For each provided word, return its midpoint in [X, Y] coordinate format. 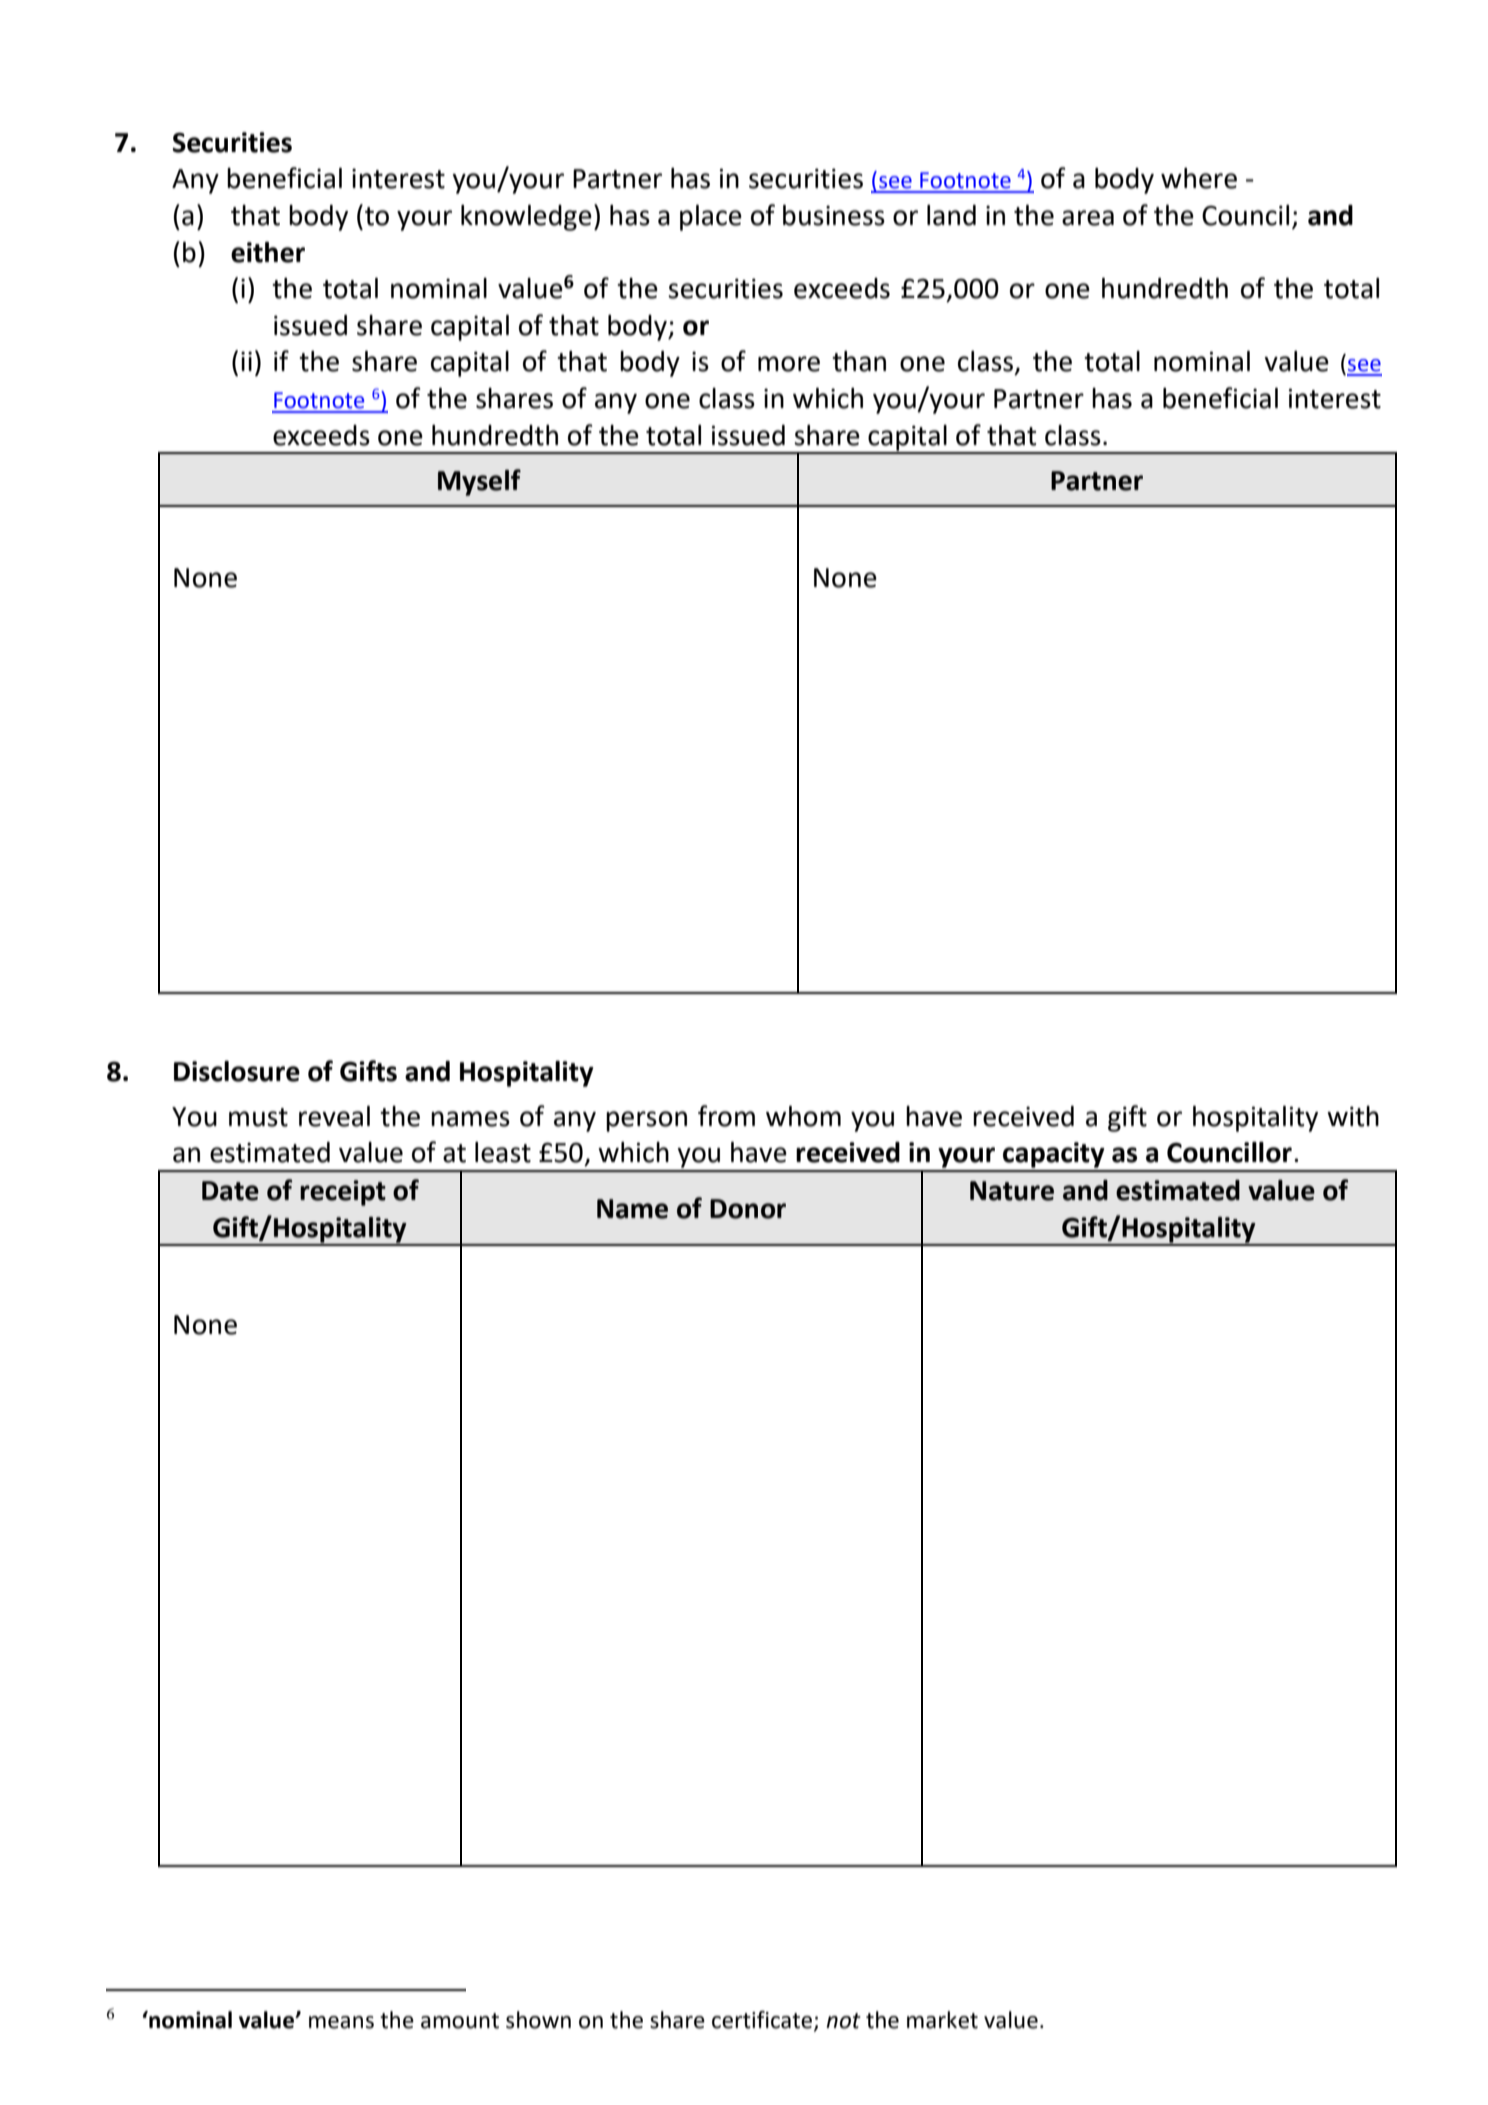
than [859, 361]
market [942, 2020]
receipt [343, 1193]
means [341, 2022]
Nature [1012, 1191]
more [789, 364]
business [834, 215]
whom [803, 1116]
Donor [748, 1209]
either [268, 252]
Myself [479, 482]
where [1199, 178]
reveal [334, 1116]
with [1353, 1116]
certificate [763, 2021]
